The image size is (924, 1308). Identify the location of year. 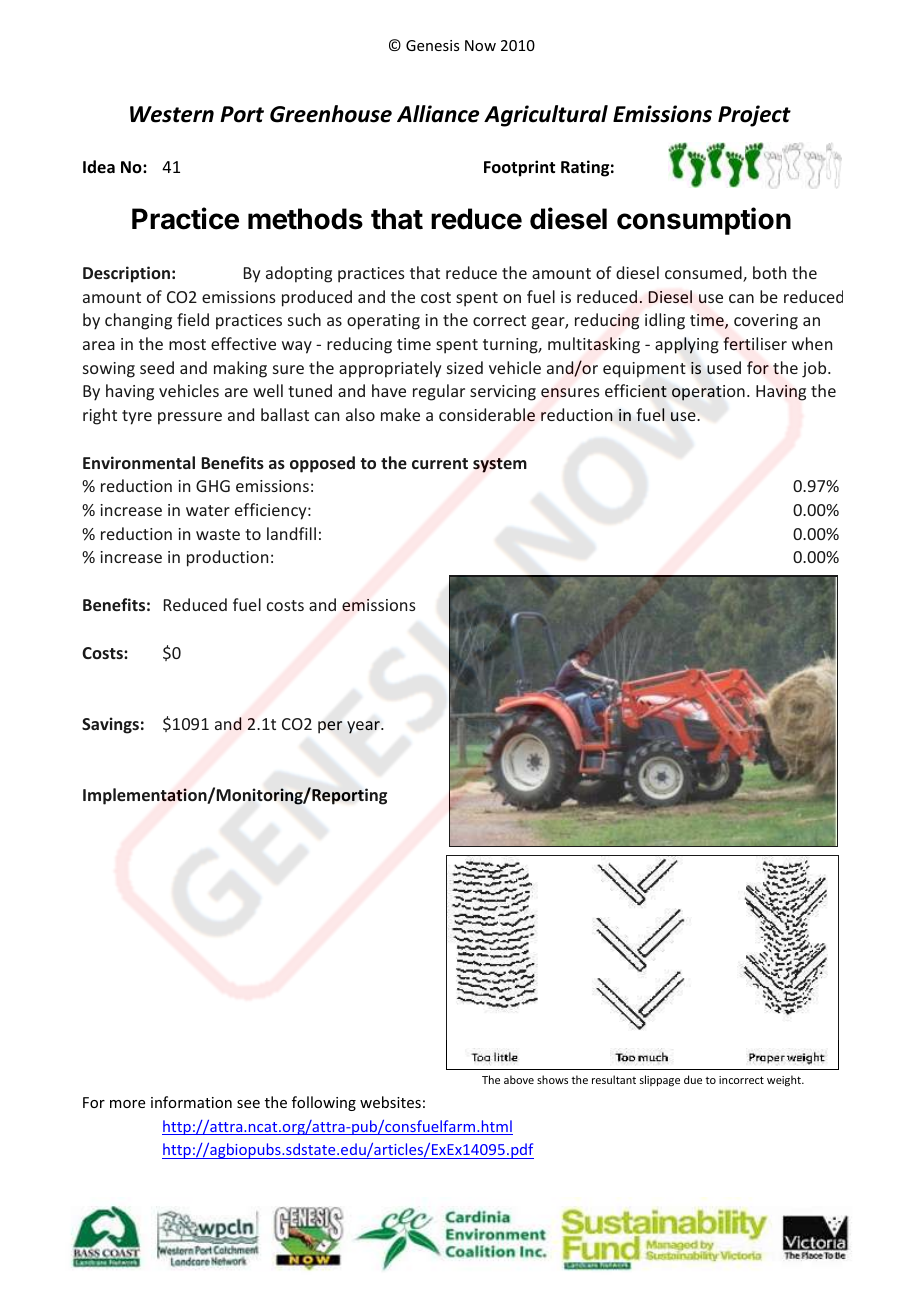
(364, 727).
